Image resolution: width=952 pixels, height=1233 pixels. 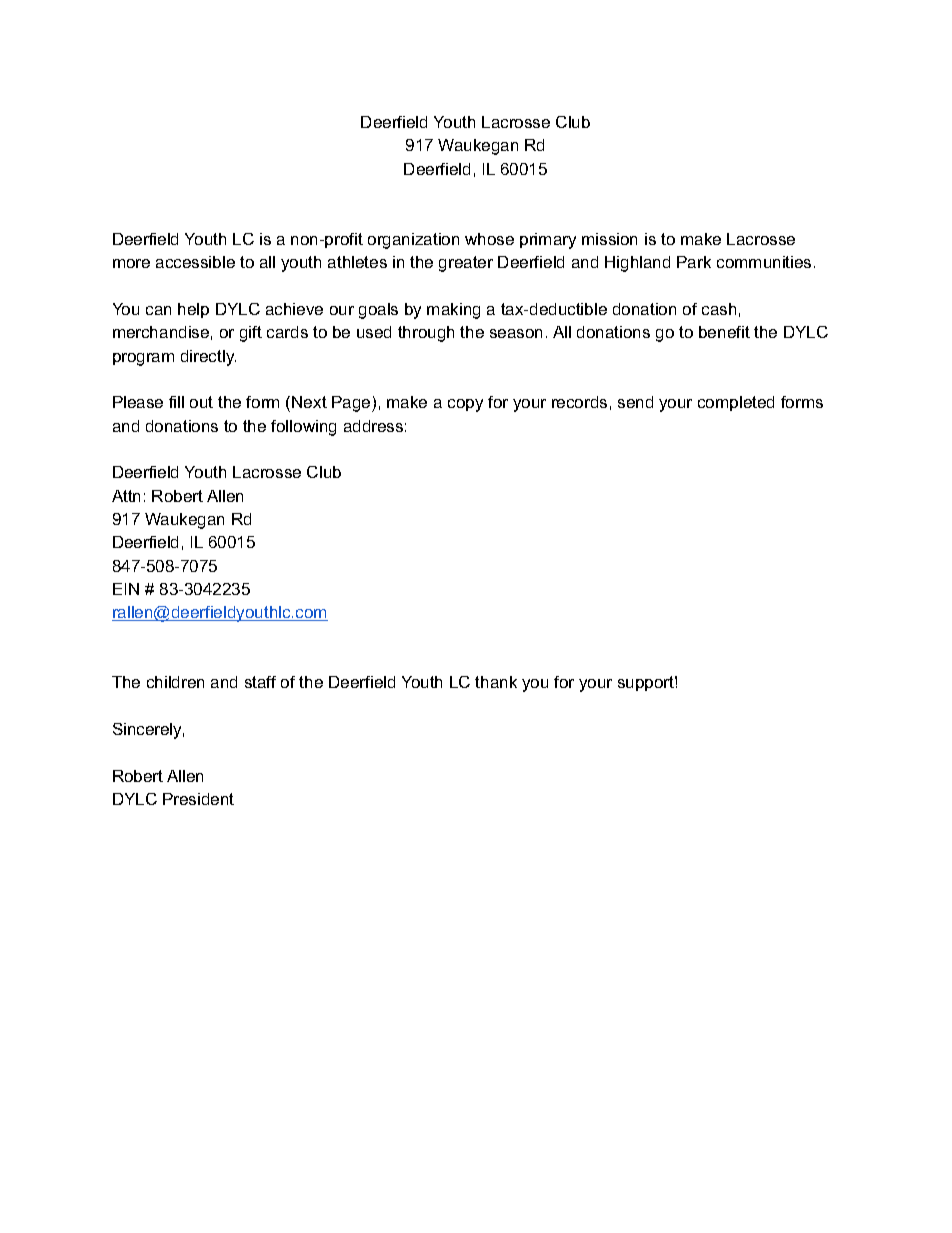 What do you see at coordinates (176, 402) in the document?
I see `fill` at bounding box center [176, 402].
